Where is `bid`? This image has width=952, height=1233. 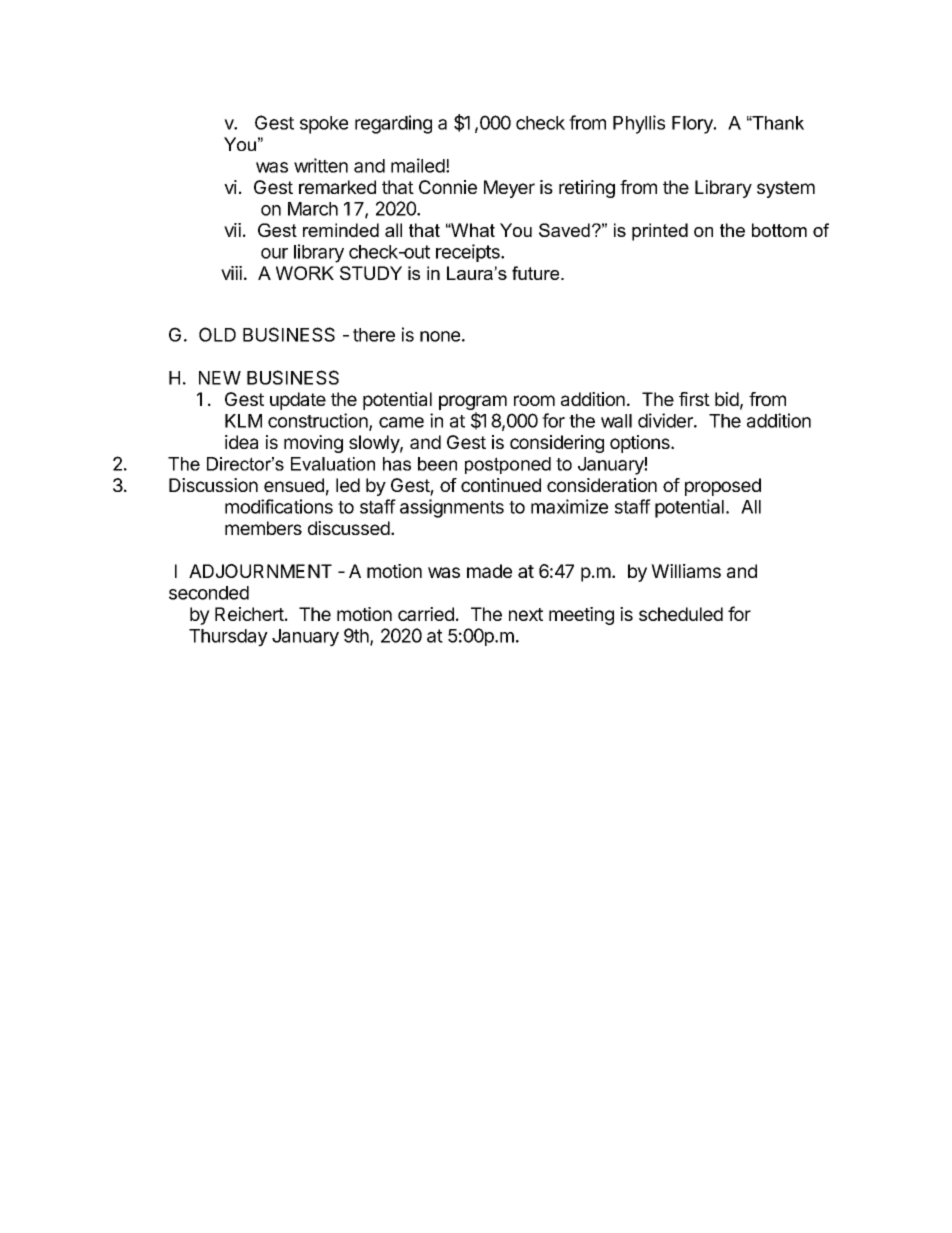
bid is located at coordinates (727, 399).
